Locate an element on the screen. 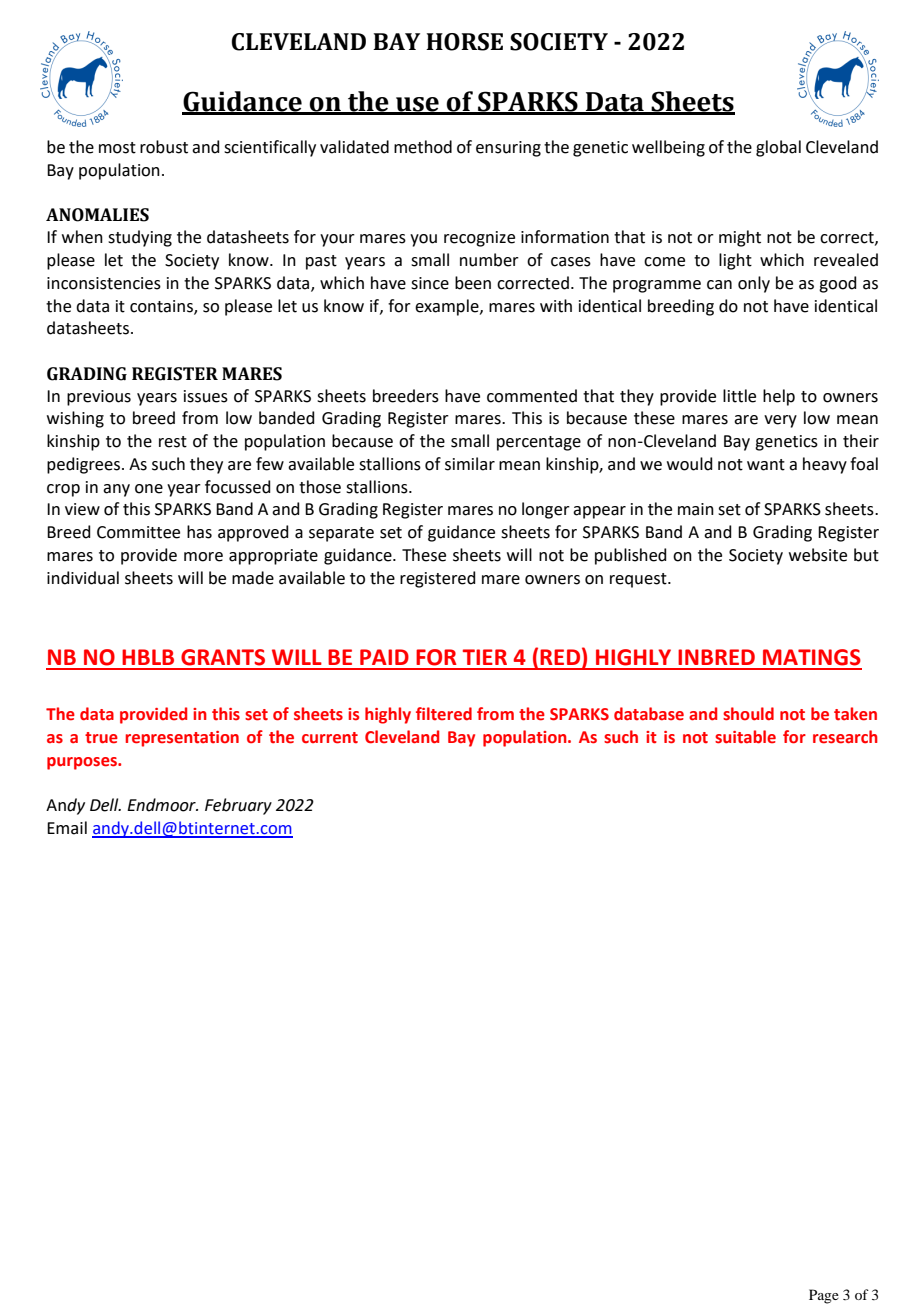 The width and height of the screenshot is (924, 1308). representation is located at coordinates (182, 739).
